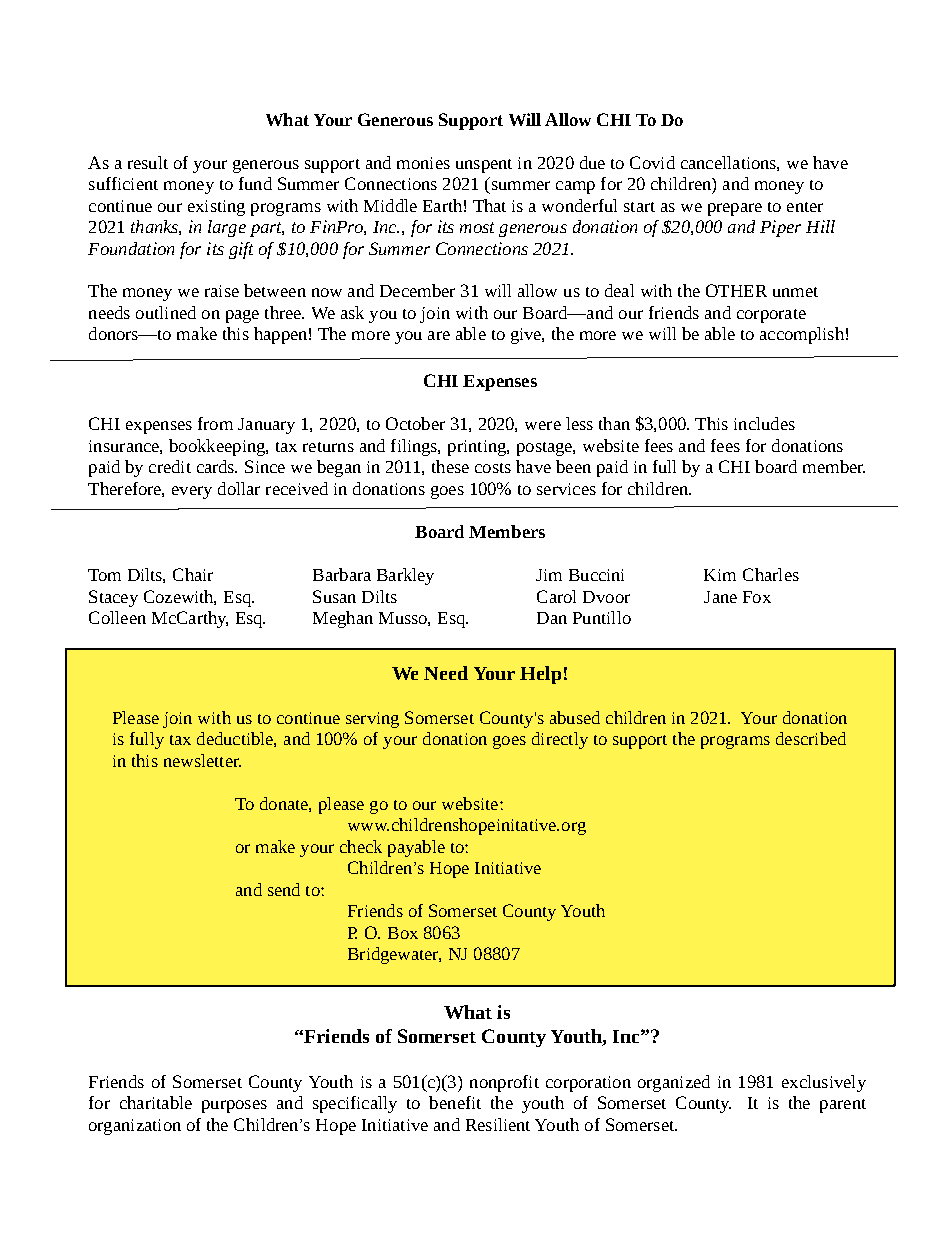 This screenshot has height=1233, width=952. What do you see at coordinates (757, 597) in the screenshot?
I see `Fox` at bounding box center [757, 597].
